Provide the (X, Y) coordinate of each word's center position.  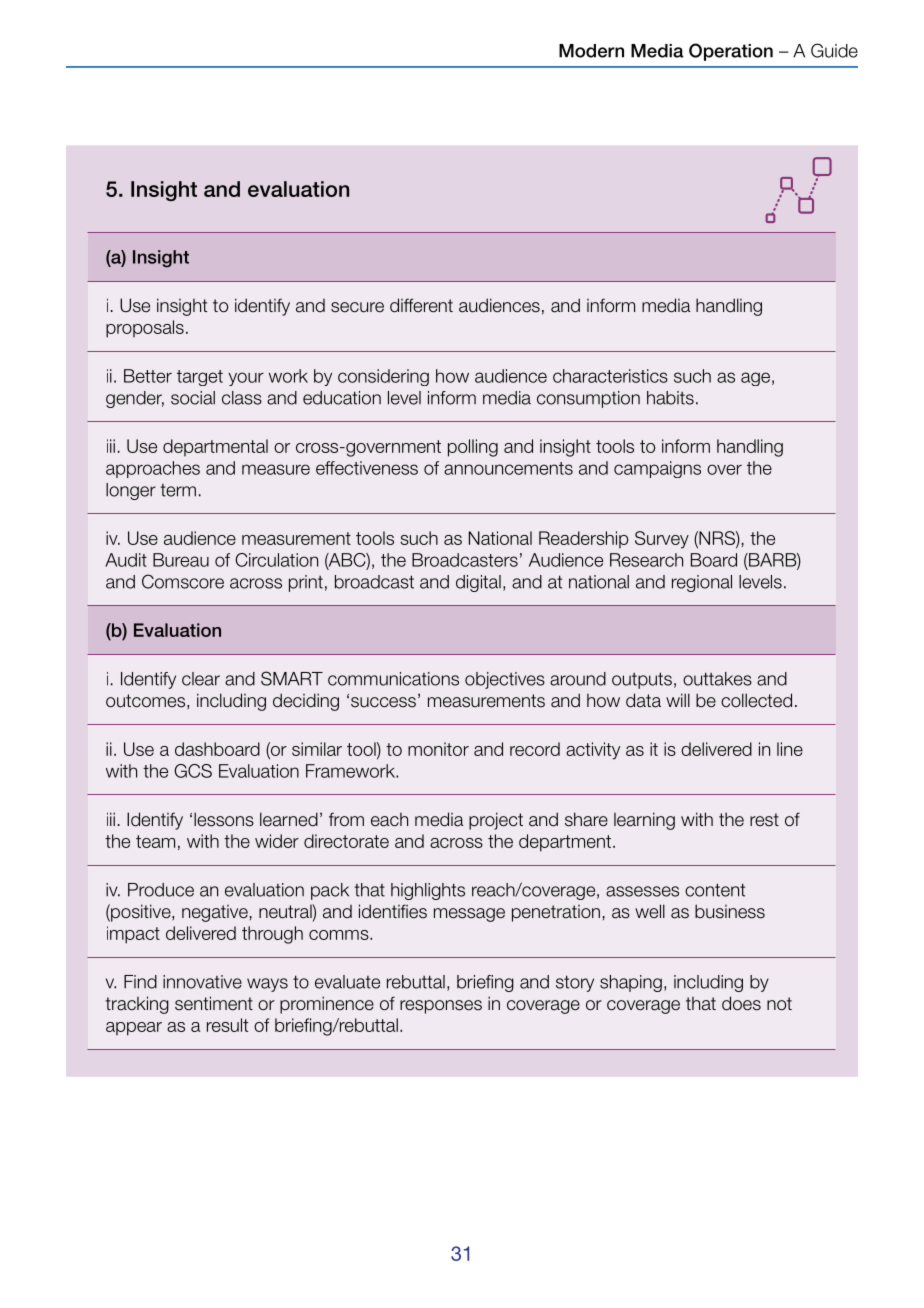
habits (670, 398)
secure (357, 307)
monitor (438, 749)
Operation (731, 52)
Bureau (181, 560)
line (790, 749)
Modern (591, 51)
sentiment (214, 1003)
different (421, 305)
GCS (193, 771)
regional (702, 583)
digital (478, 583)
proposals (145, 329)
